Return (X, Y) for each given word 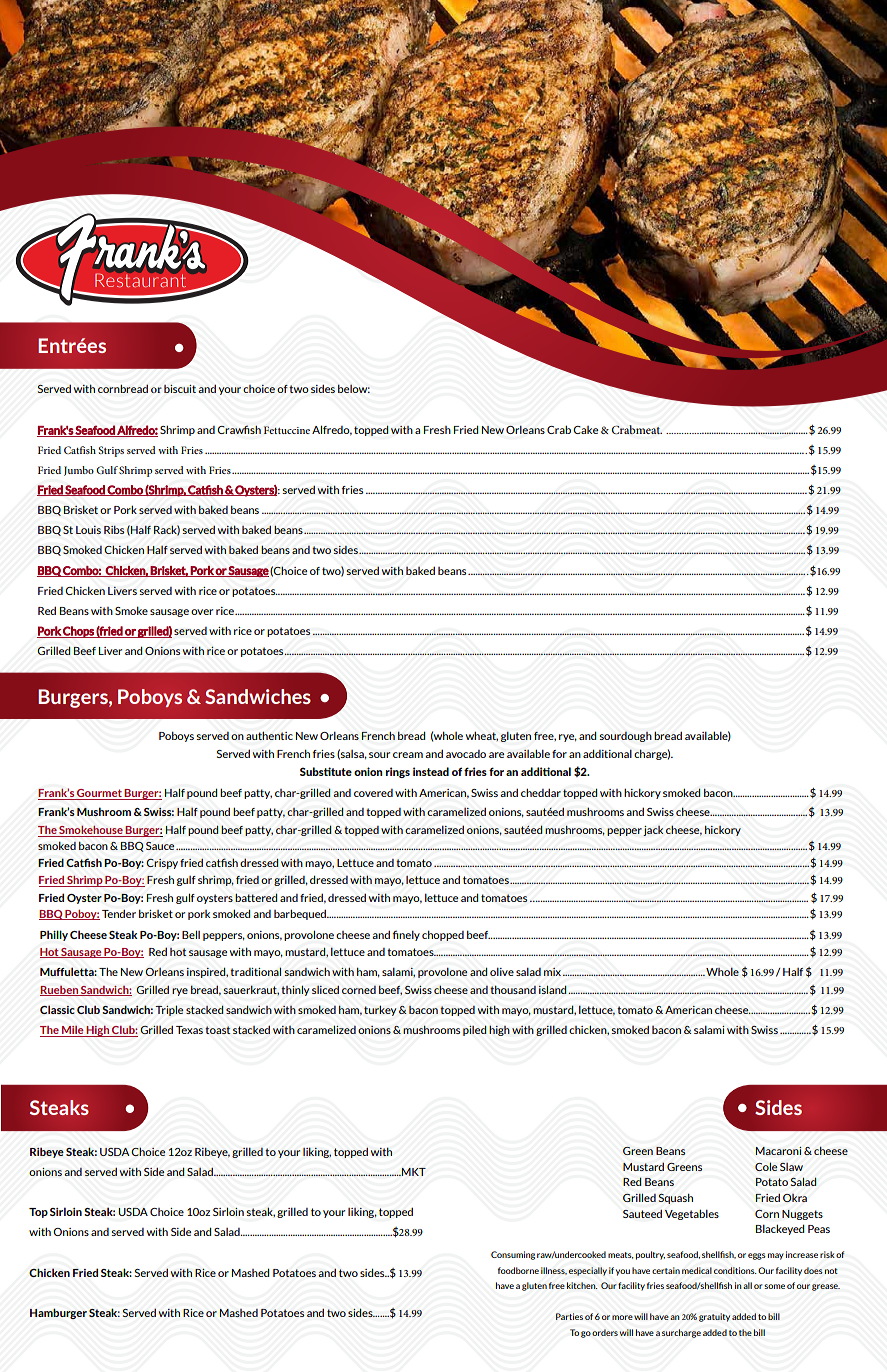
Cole (766, 1166)
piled (475, 1030)
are (496, 755)
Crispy (162, 864)
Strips (111, 451)
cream (408, 755)
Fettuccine (287, 430)
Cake (585, 430)
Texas (189, 1030)
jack (653, 830)
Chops (79, 632)
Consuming (513, 1255)
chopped (443, 935)
